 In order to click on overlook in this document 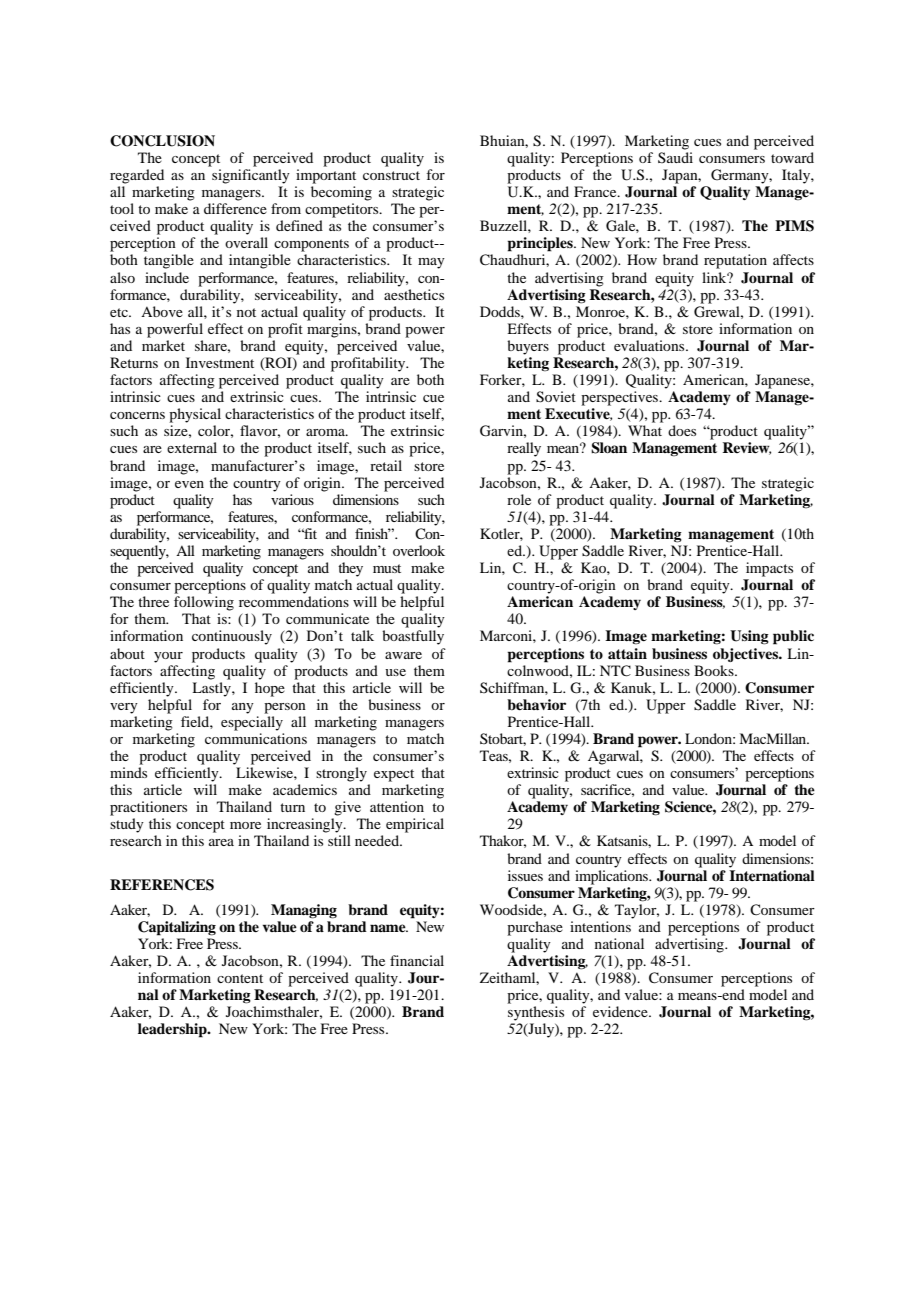, I will do `click(419, 550)`.
